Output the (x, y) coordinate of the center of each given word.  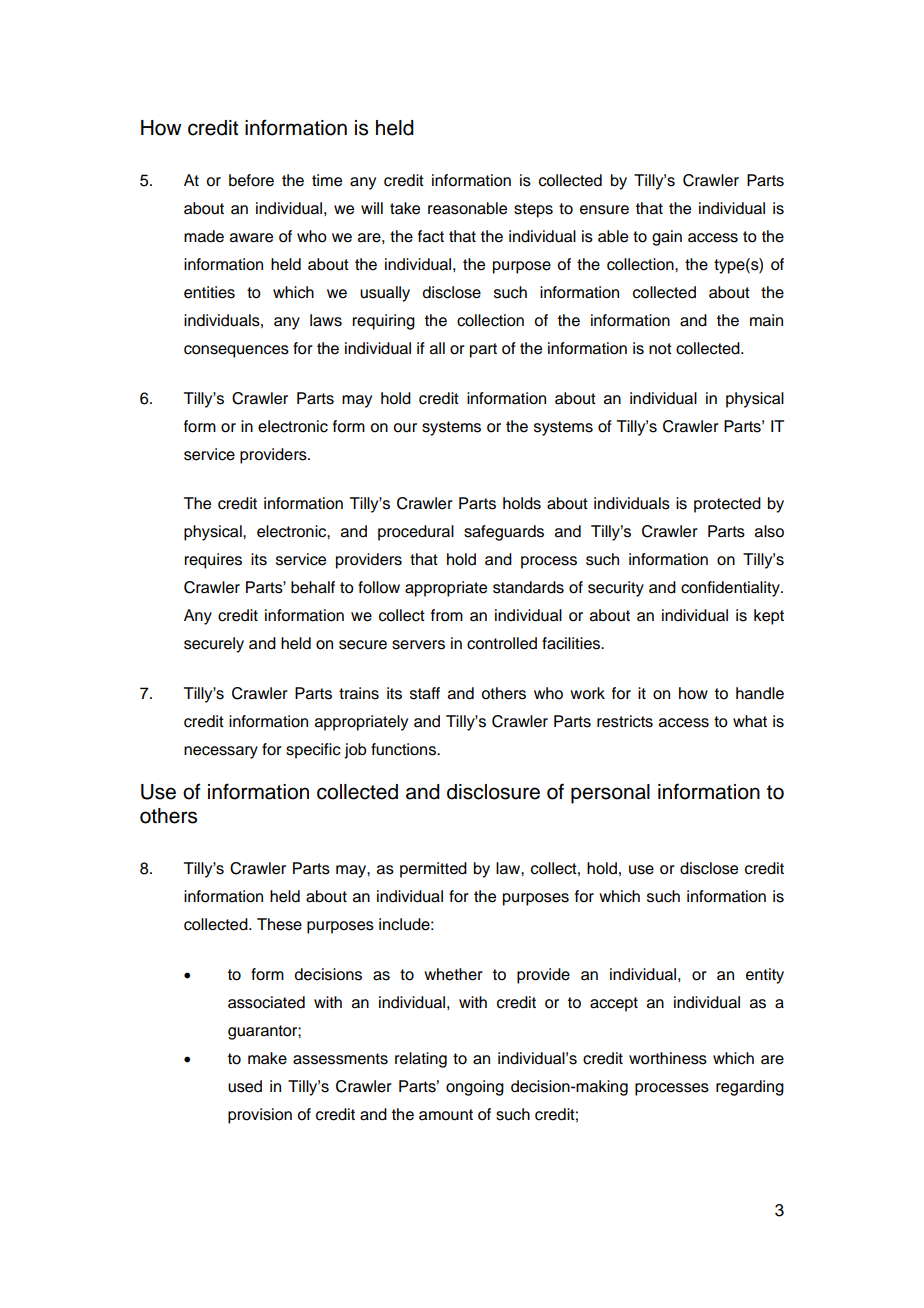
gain (667, 238)
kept (769, 617)
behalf (313, 587)
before (251, 180)
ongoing (475, 1088)
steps (533, 210)
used (245, 1086)
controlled (502, 643)
